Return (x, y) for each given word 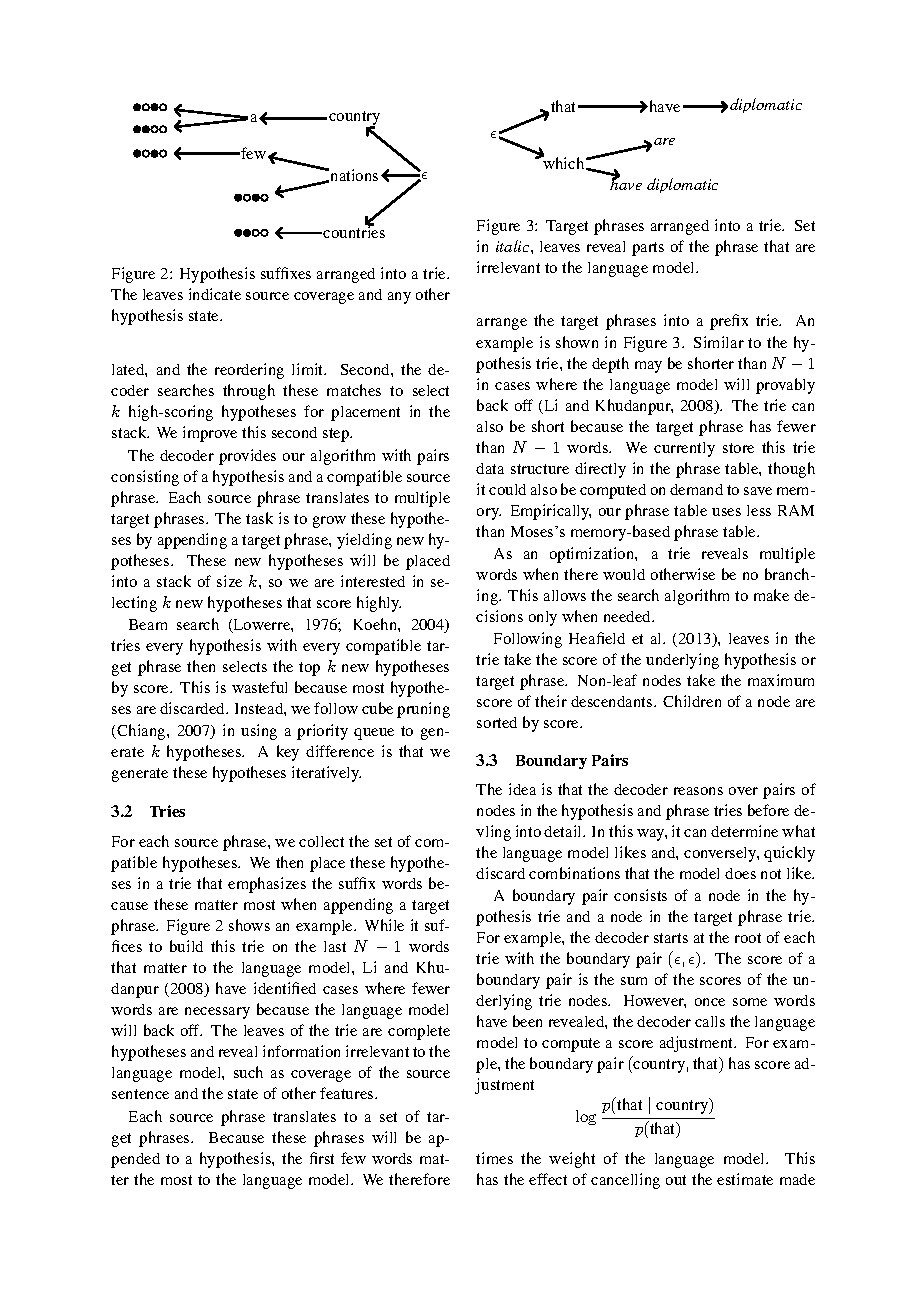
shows (249, 925)
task (259, 518)
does (740, 873)
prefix (729, 322)
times (494, 1158)
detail (564, 831)
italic (514, 246)
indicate (215, 294)
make (771, 595)
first (322, 1158)
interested (373, 581)
